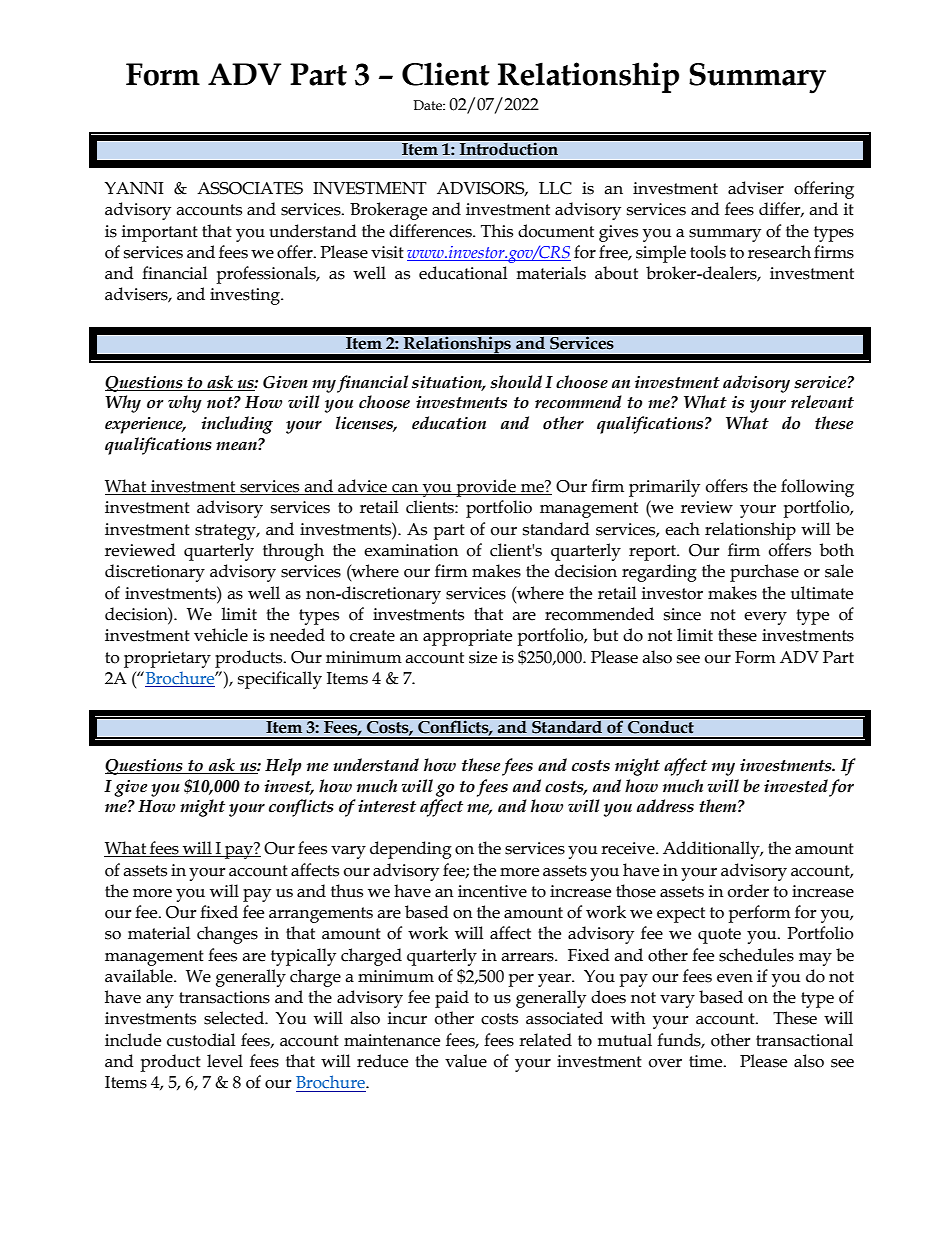 This document has height=1233, width=952. I want to click on research, so click(779, 252).
